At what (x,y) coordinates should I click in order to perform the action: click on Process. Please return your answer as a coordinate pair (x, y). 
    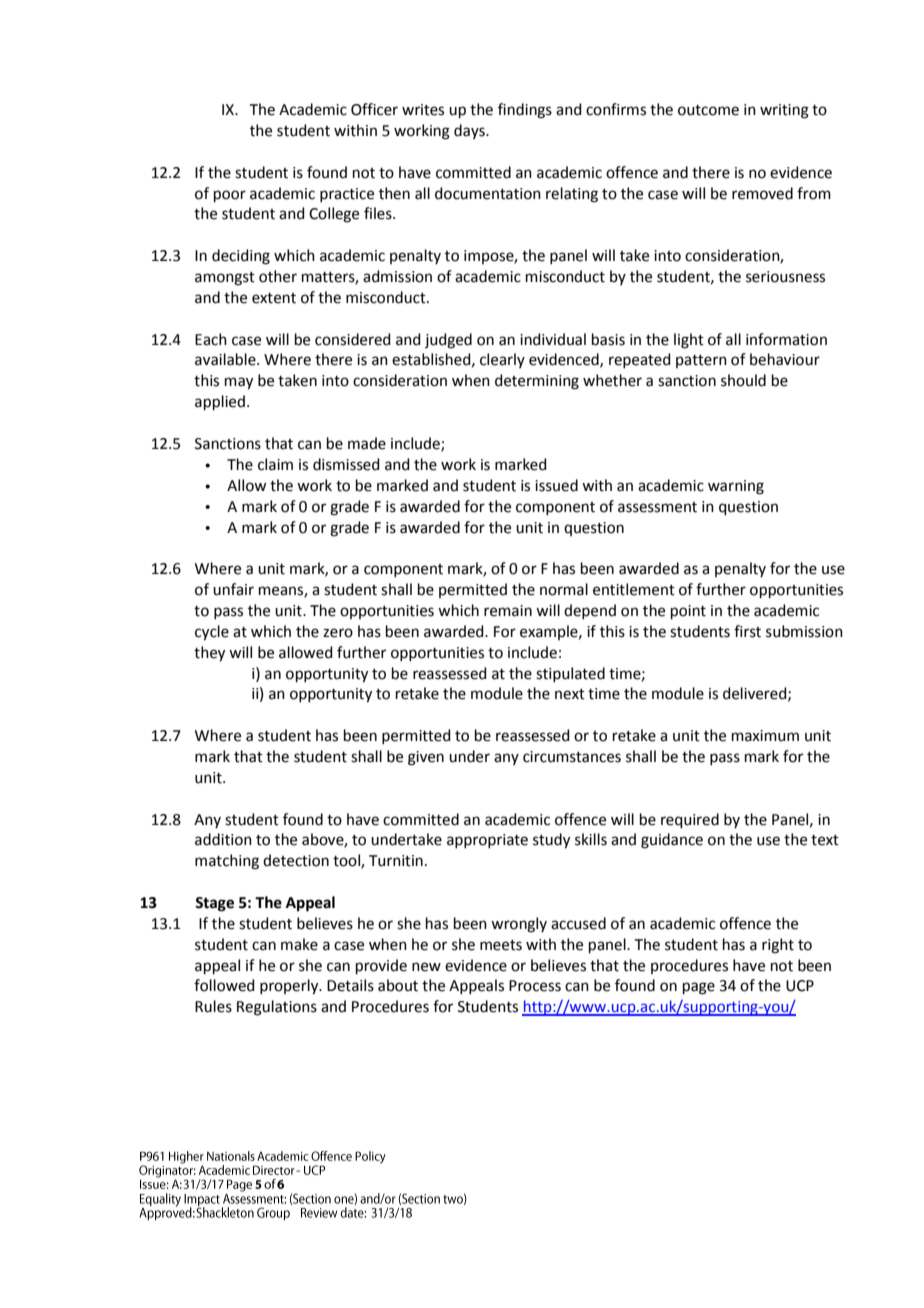
    Looking at the image, I should click on (535, 986).
